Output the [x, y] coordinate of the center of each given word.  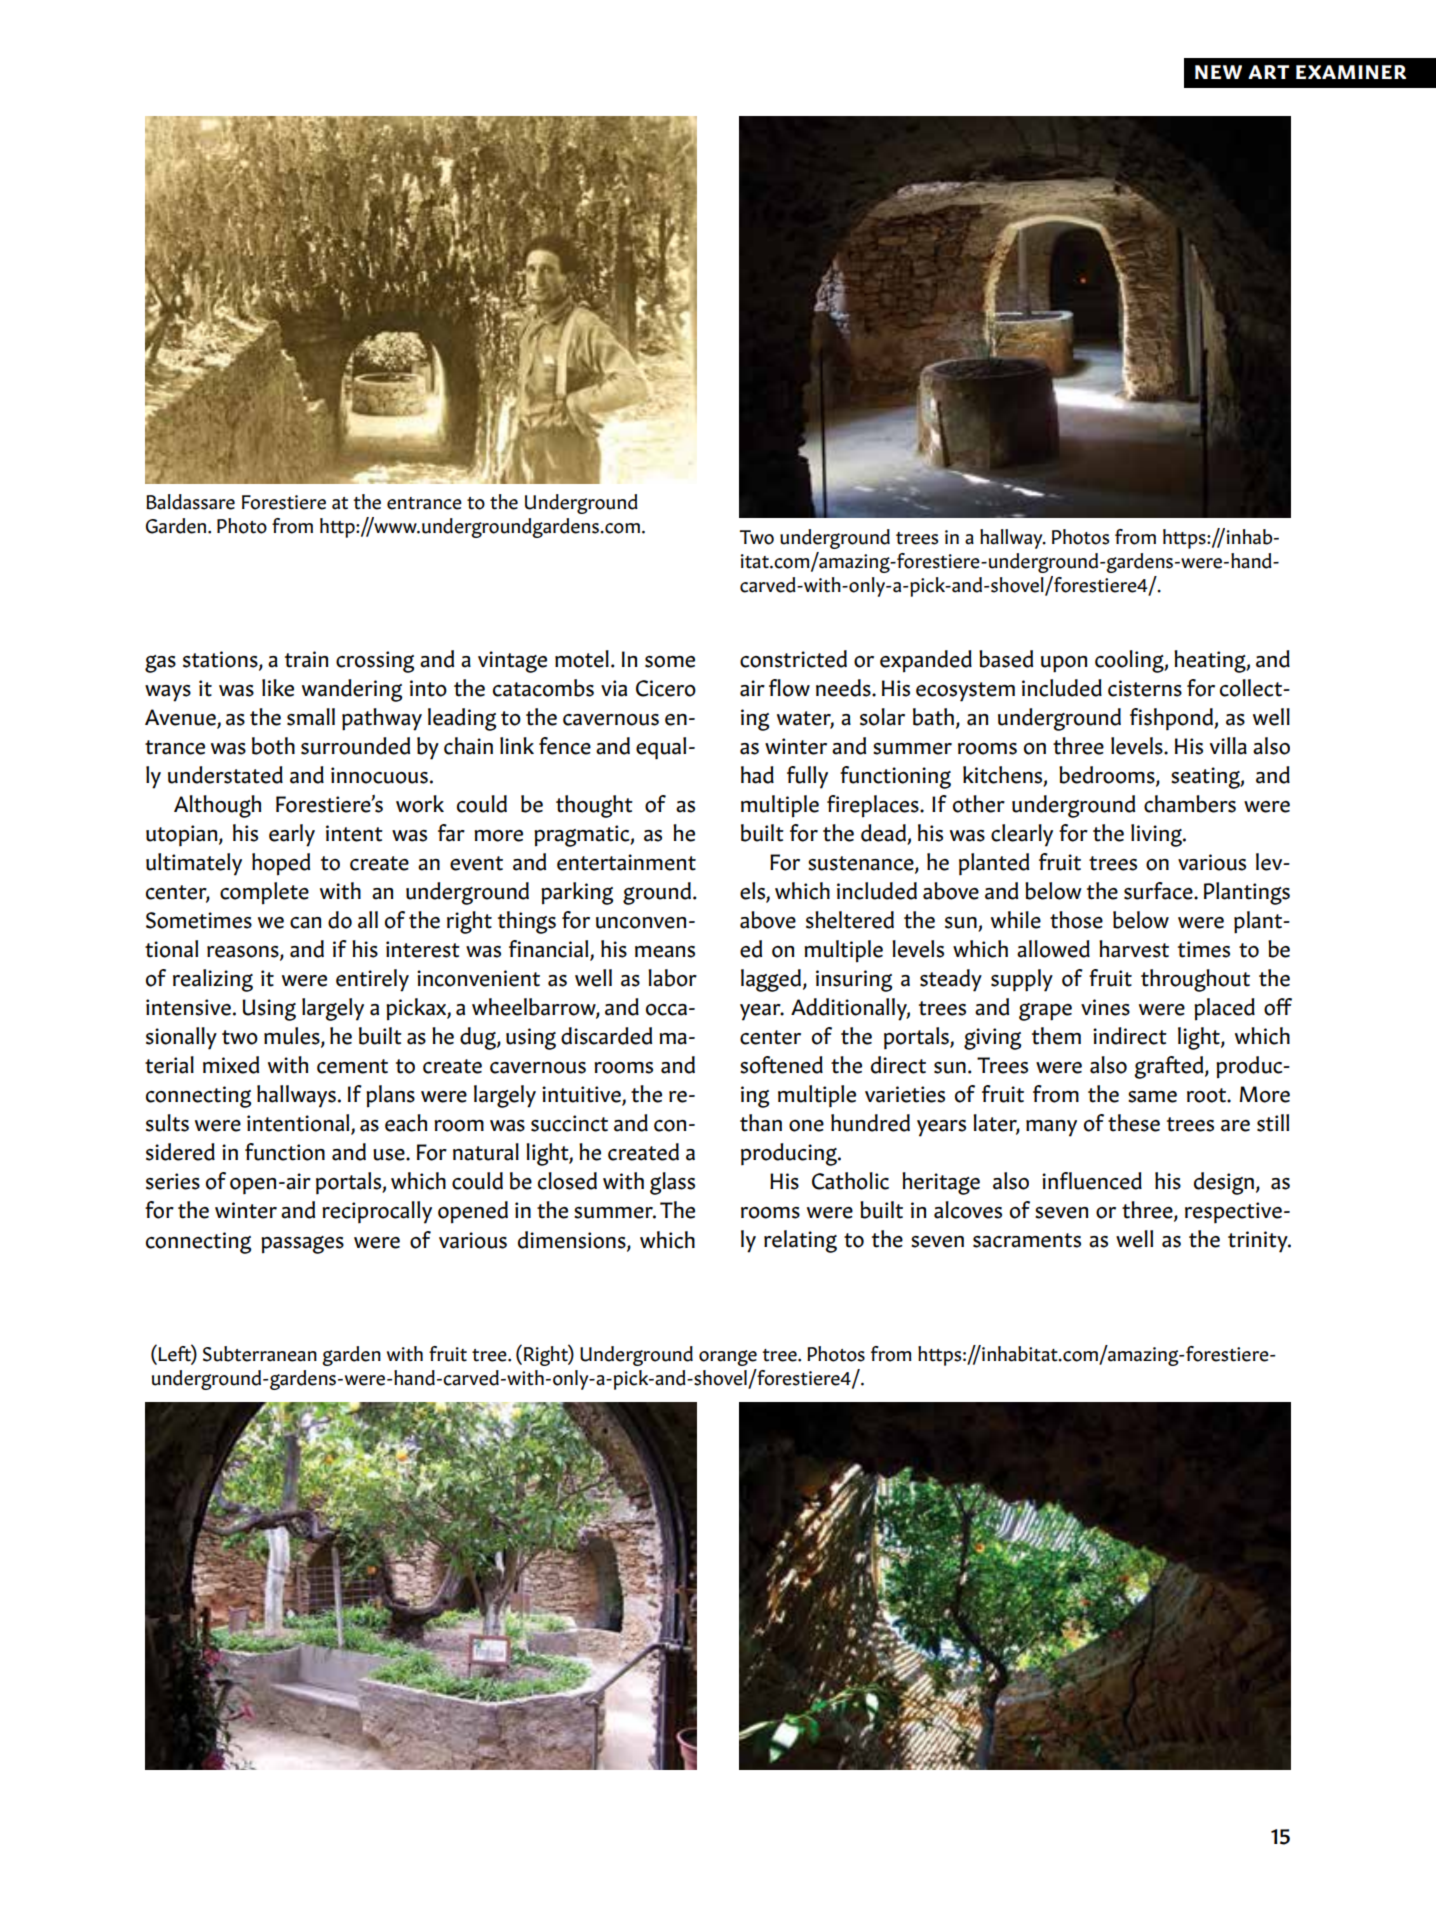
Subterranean [260, 1354]
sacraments [1027, 1240]
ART [1268, 72]
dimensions [573, 1240]
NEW [1218, 72]
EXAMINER [1351, 72]
